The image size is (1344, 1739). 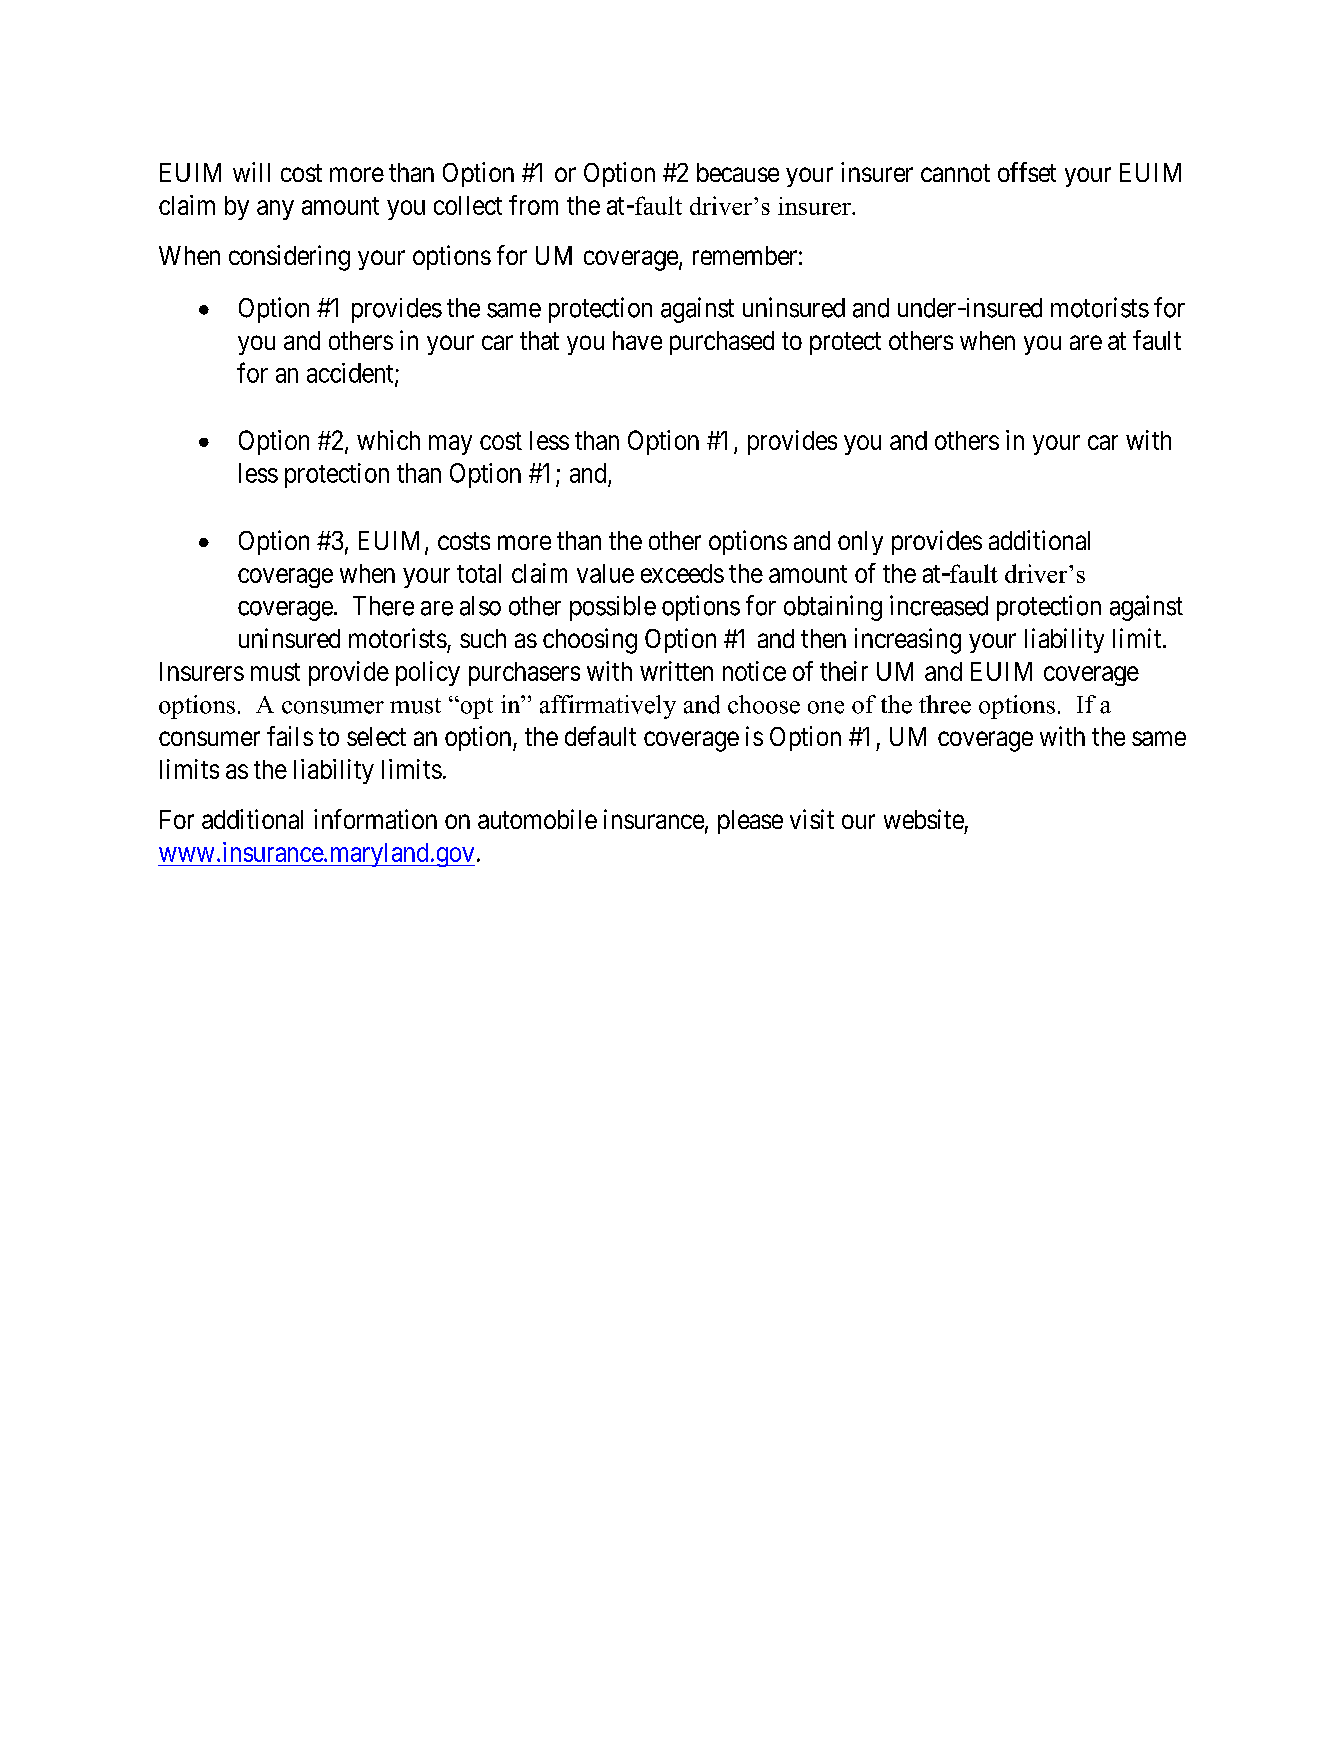 I want to click on automobile, so click(x=537, y=819).
